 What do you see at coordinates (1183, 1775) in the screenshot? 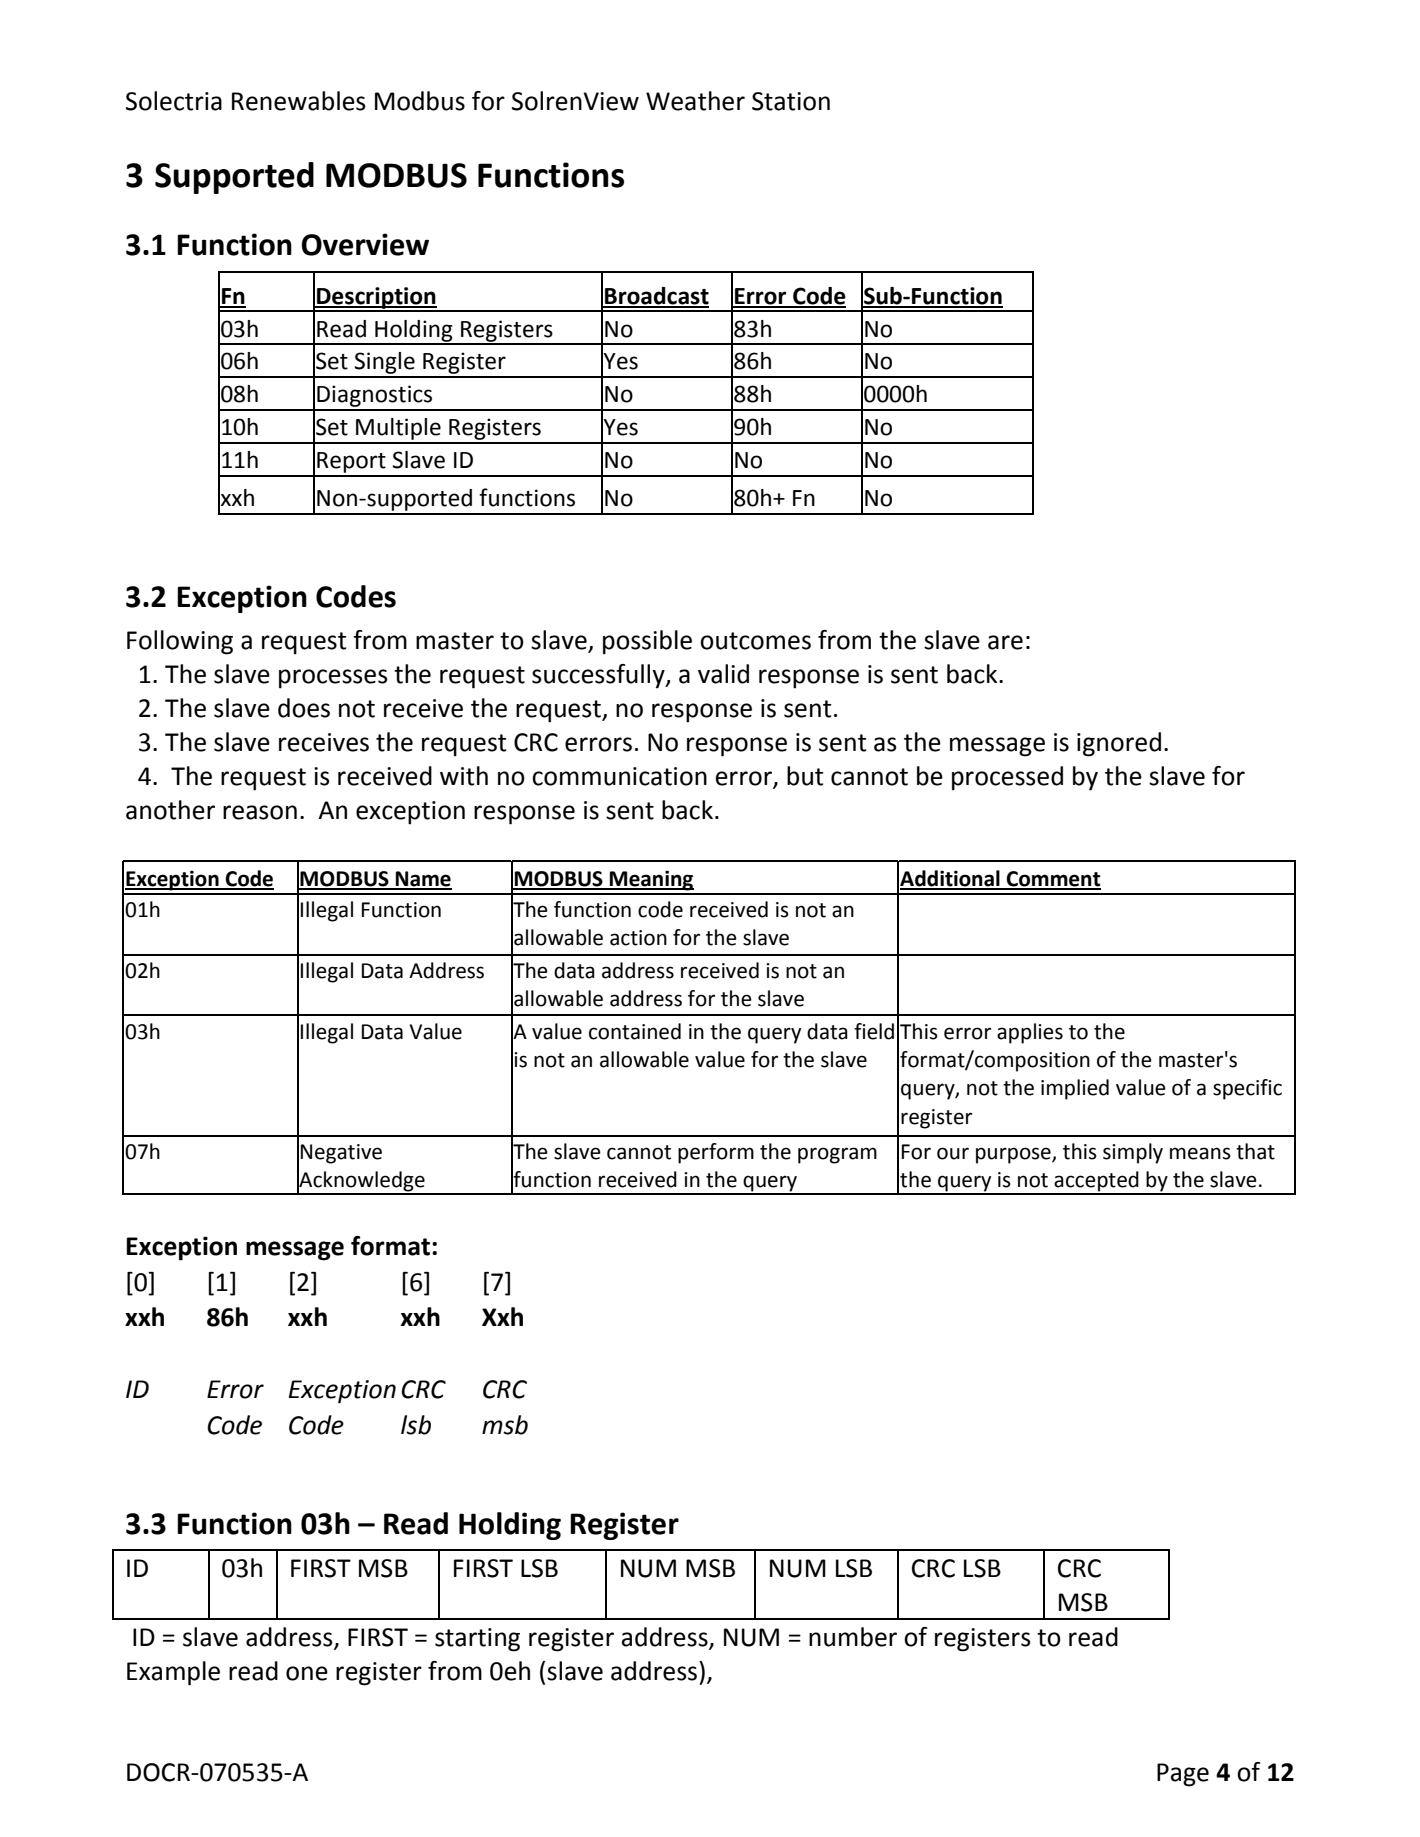
I see `Page` at bounding box center [1183, 1775].
